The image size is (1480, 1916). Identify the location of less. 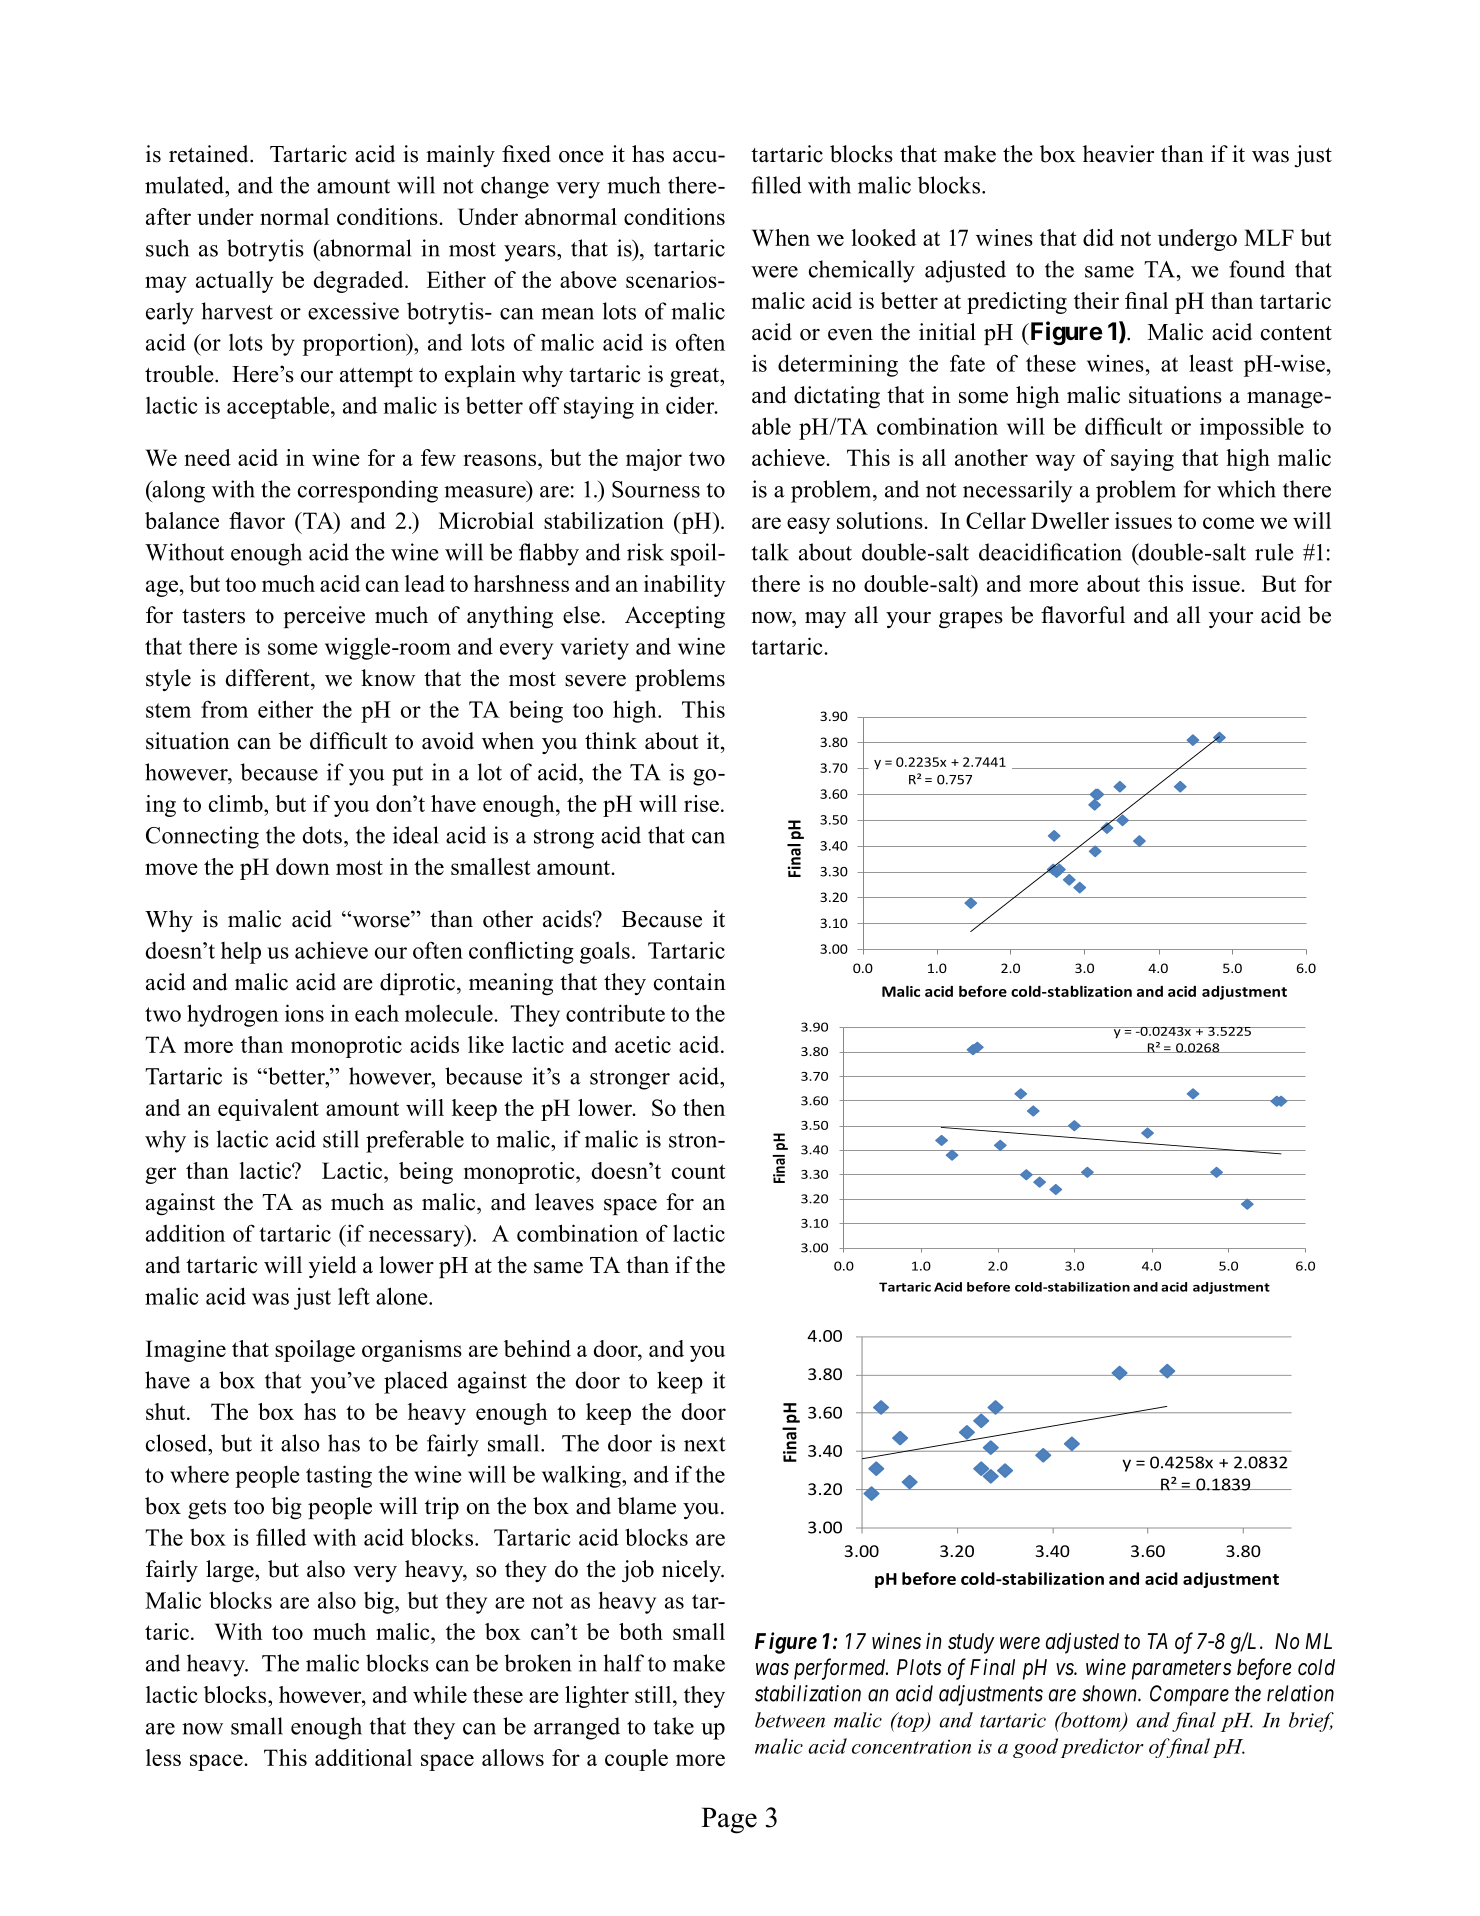
(163, 1757).
